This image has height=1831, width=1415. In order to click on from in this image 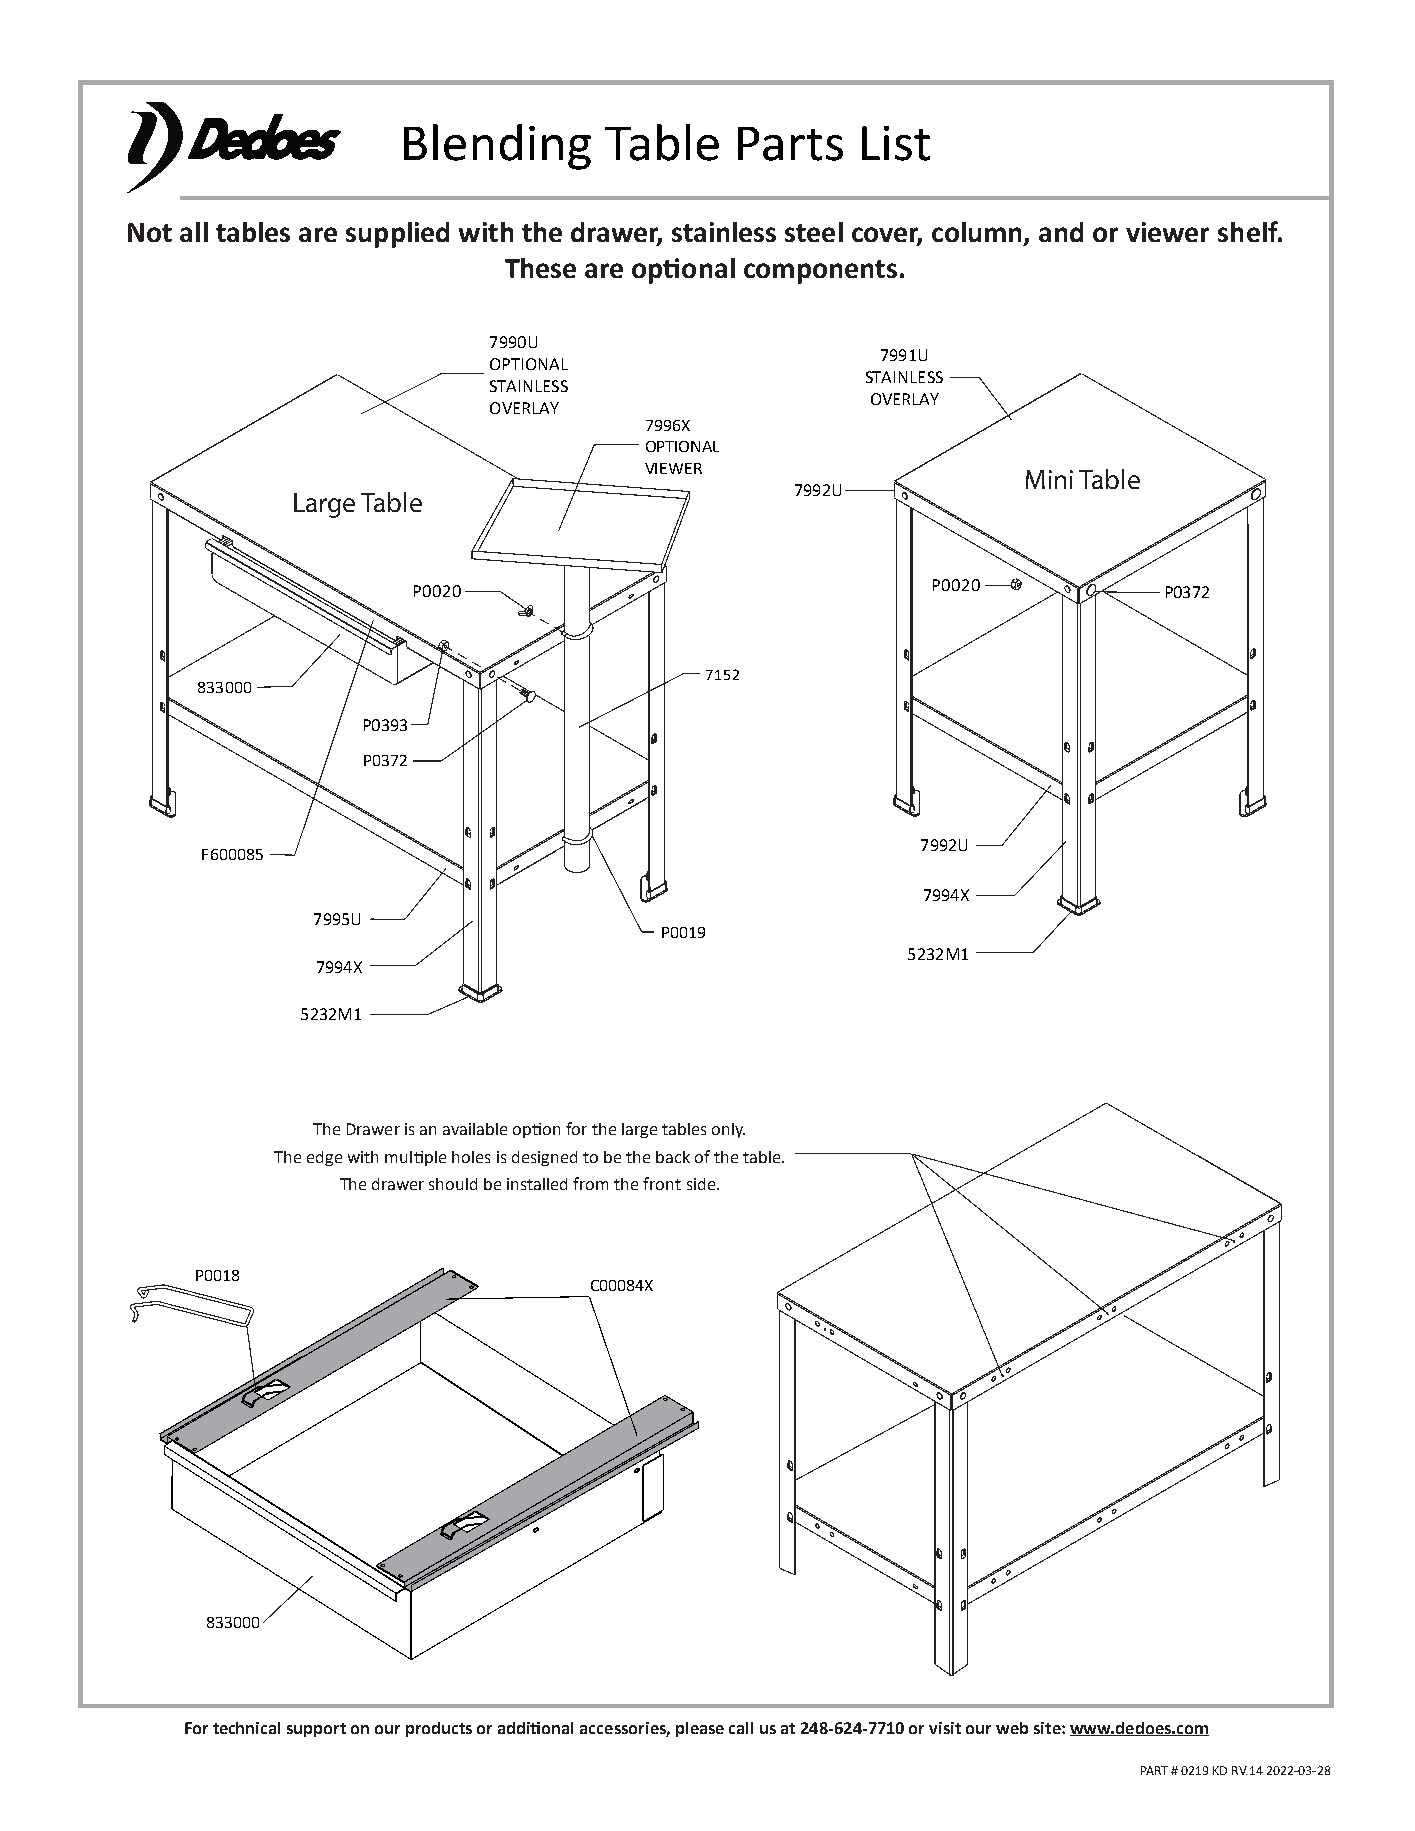, I will do `click(590, 1183)`.
